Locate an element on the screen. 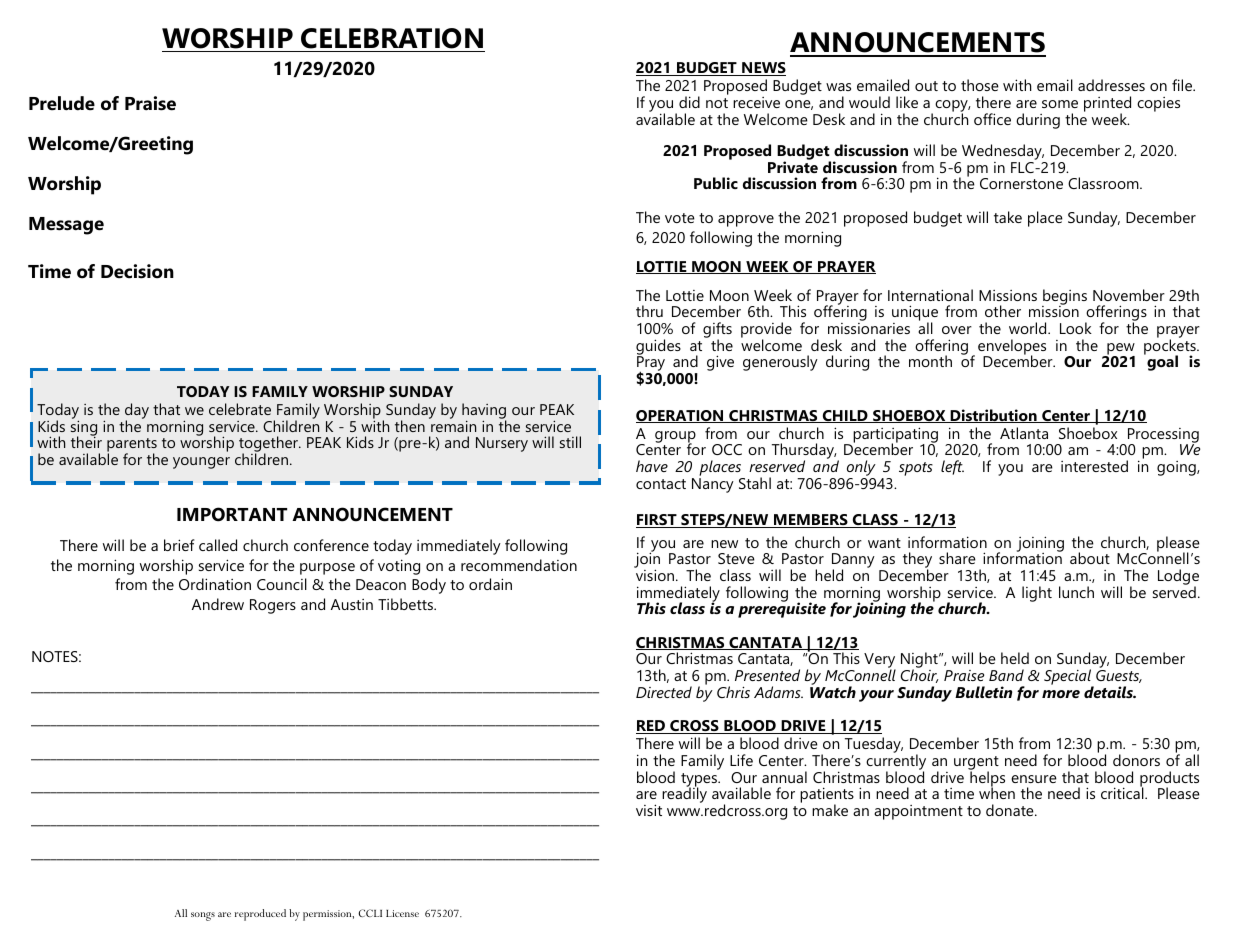  Prelude is located at coordinates (62, 103).
